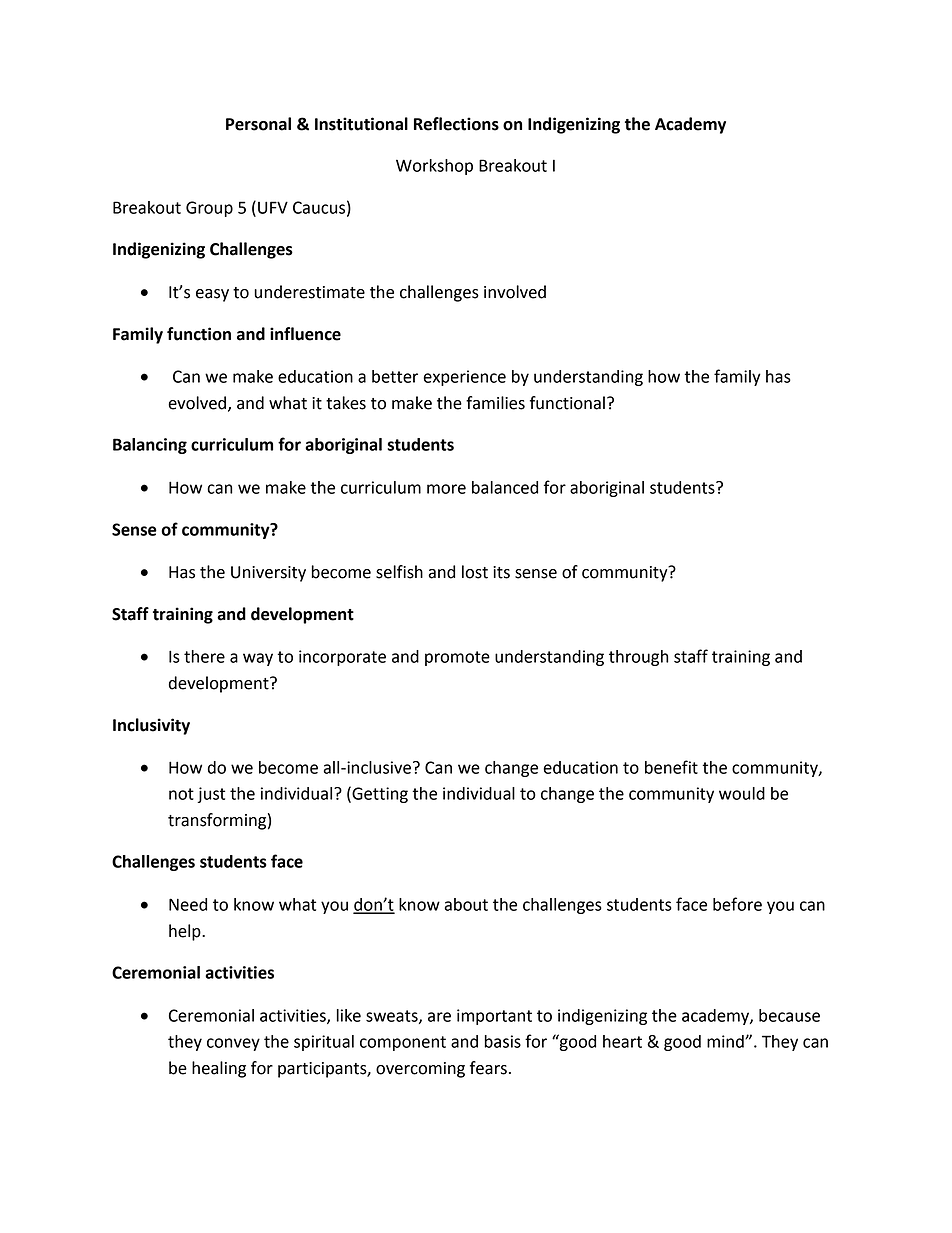 This image has height=1233, width=952. What do you see at coordinates (737, 904) in the image?
I see `before` at bounding box center [737, 904].
